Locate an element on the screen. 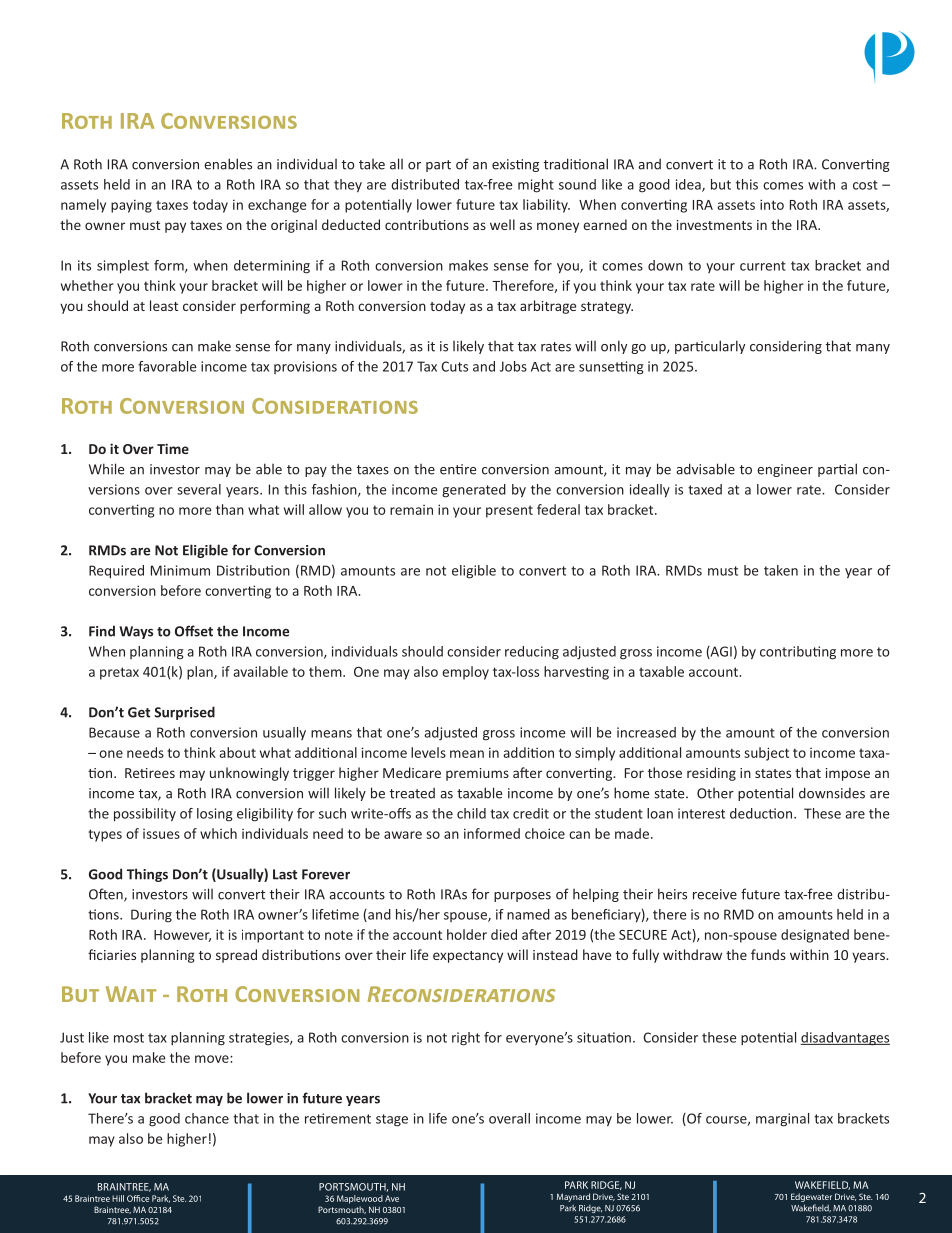 The width and height of the screenshot is (952, 1233). employ is located at coordinates (465, 673).
